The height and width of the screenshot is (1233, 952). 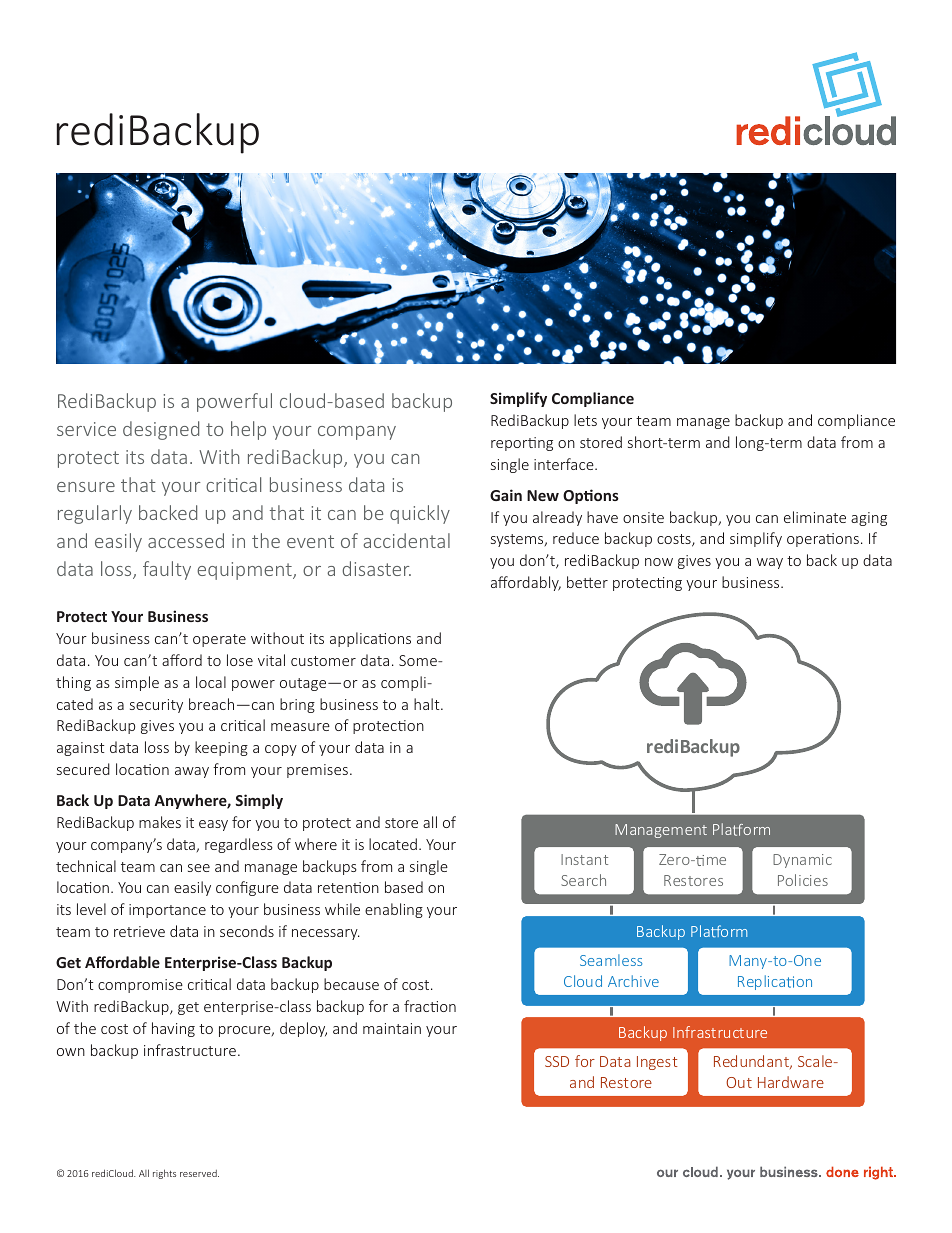 I want to click on operate, so click(x=219, y=640).
